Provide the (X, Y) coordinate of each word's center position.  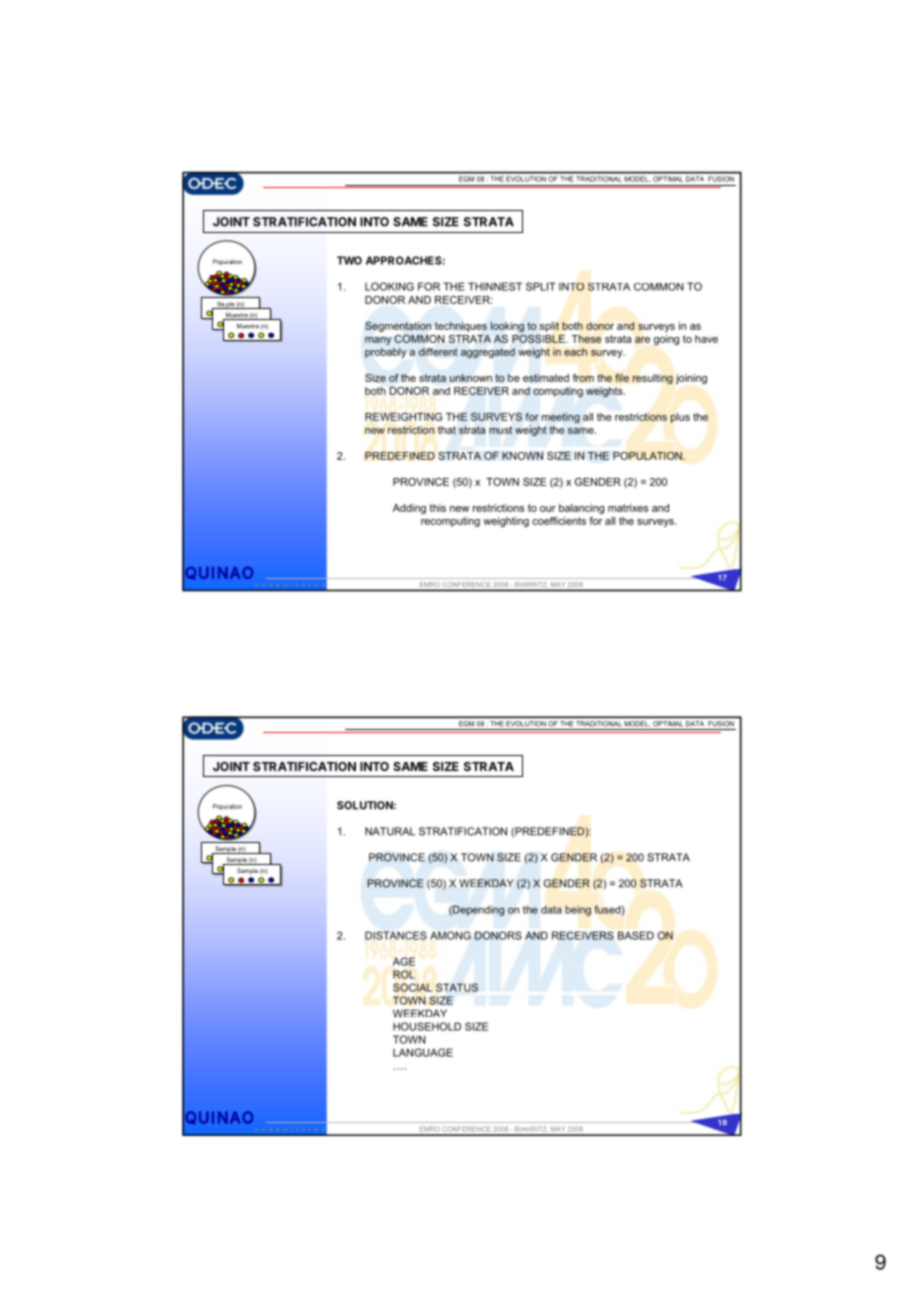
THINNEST (495, 286)
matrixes (628, 508)
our (548, 509)
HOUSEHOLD (427, 1026)
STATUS (457, 987)
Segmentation (398, 327)
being (578, 910)
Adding (409, 509)
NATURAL (390, 831)
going (666, 340)
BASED (636, 935)
